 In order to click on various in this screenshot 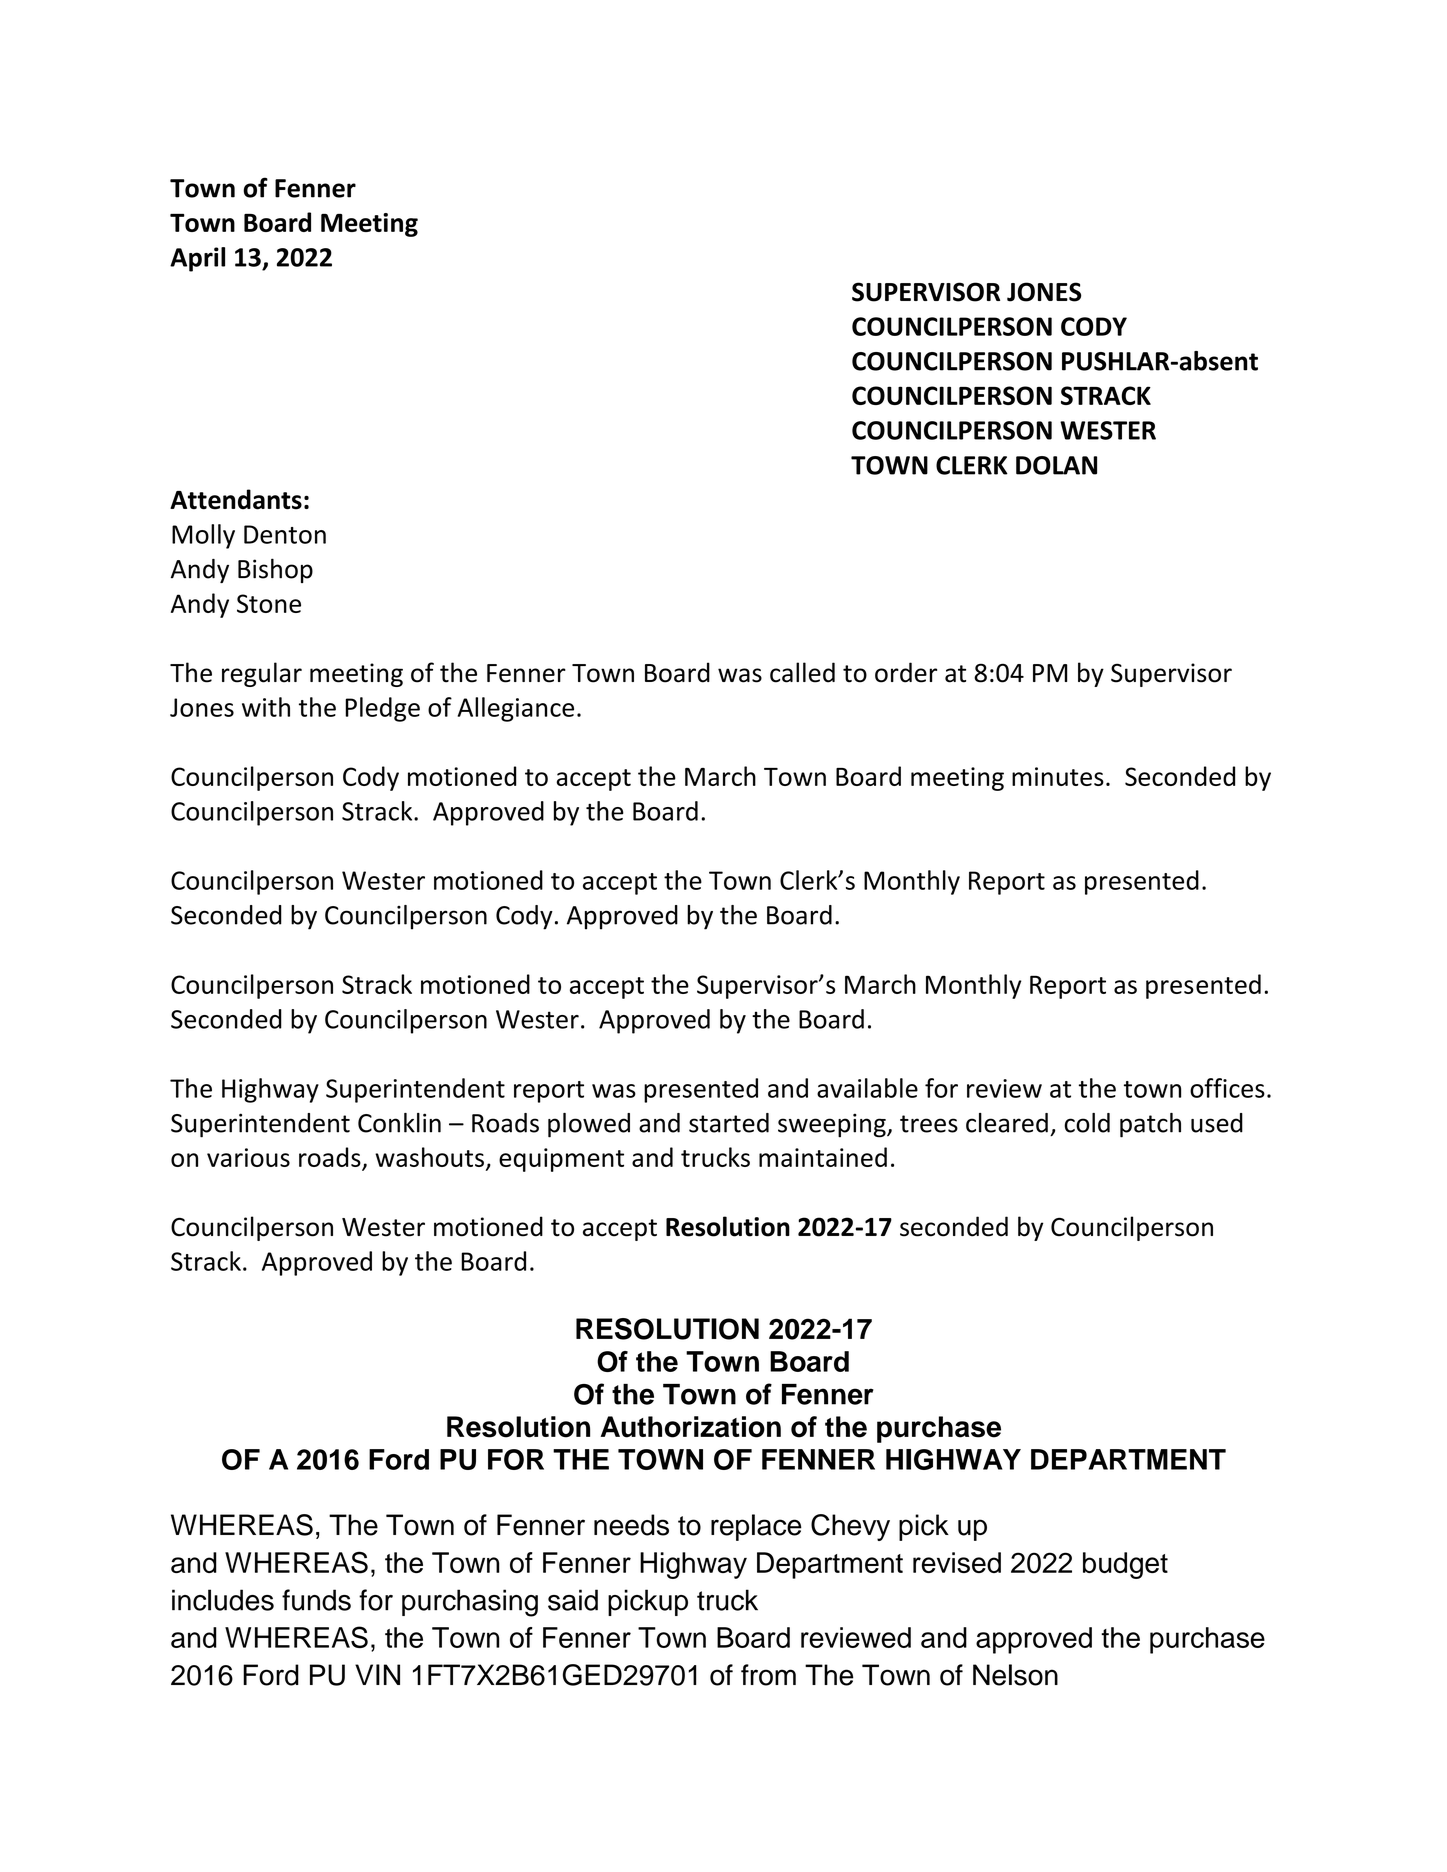, I will do `click(248, 1157)`.
